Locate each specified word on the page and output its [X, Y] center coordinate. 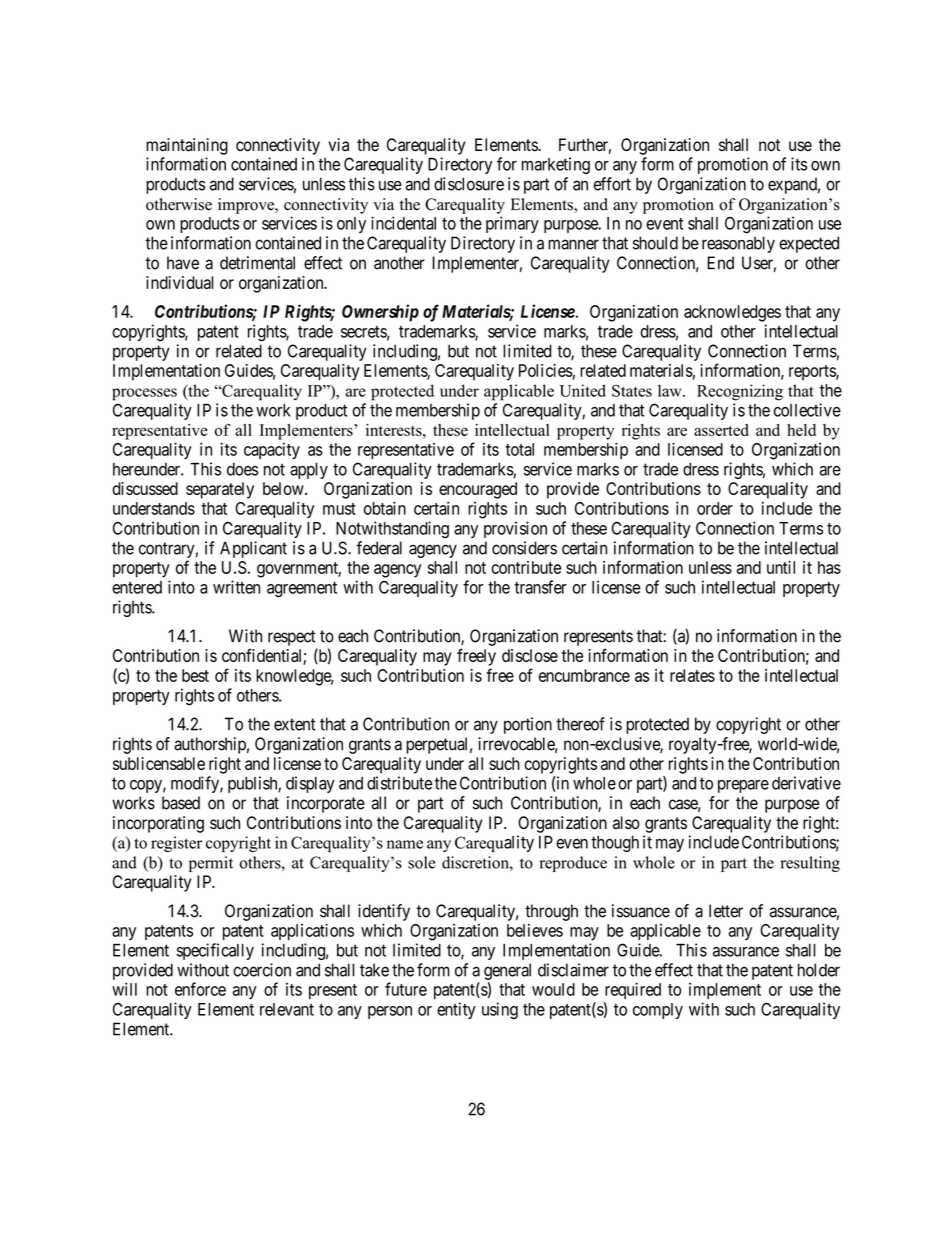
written [236, 587]
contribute [526, 567]
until [781, 567]
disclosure [469, 184]
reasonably [738, 244]
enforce [200, 989]
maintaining [187, 146]
